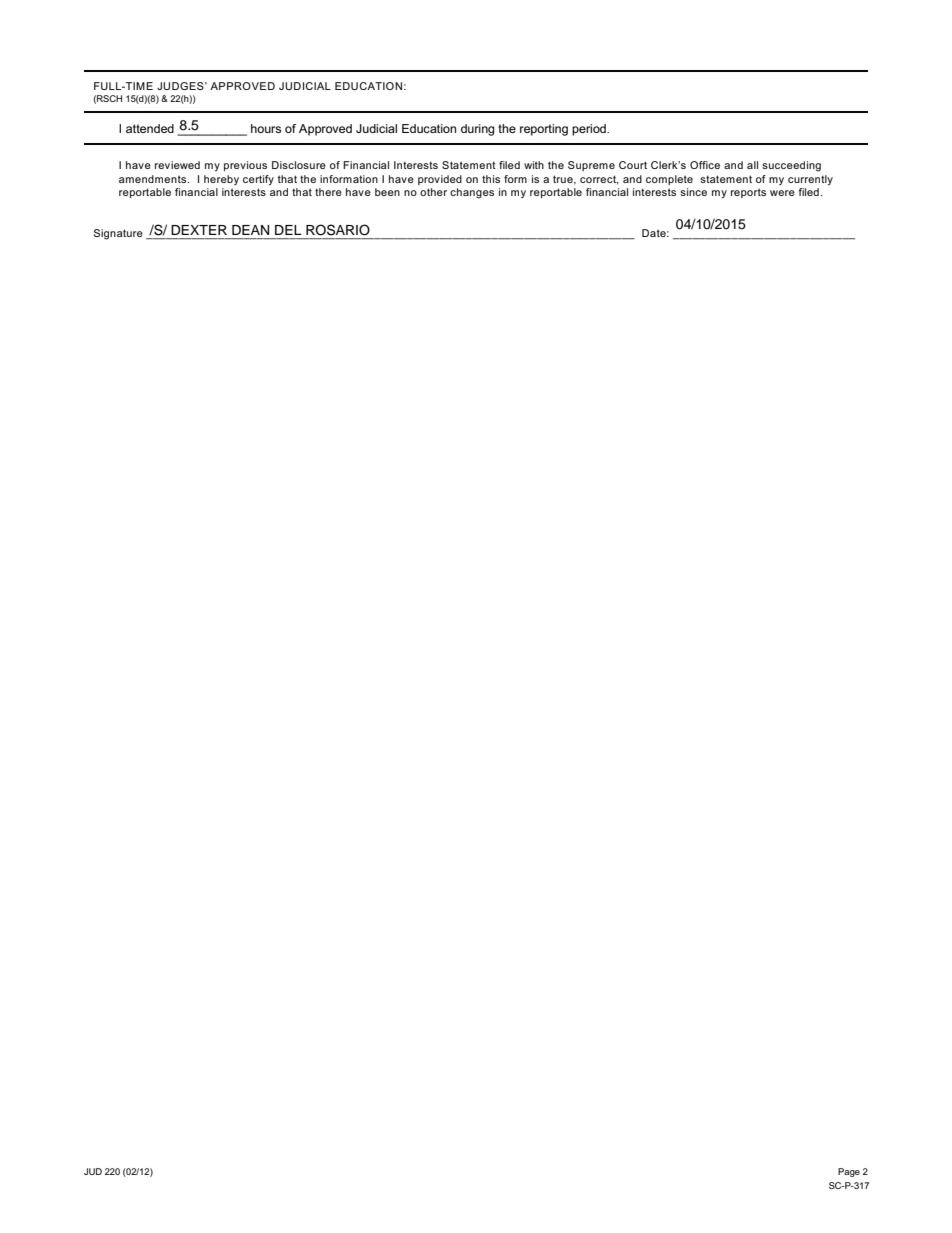  I want to click on ROSARIO, so click(338, 230).
